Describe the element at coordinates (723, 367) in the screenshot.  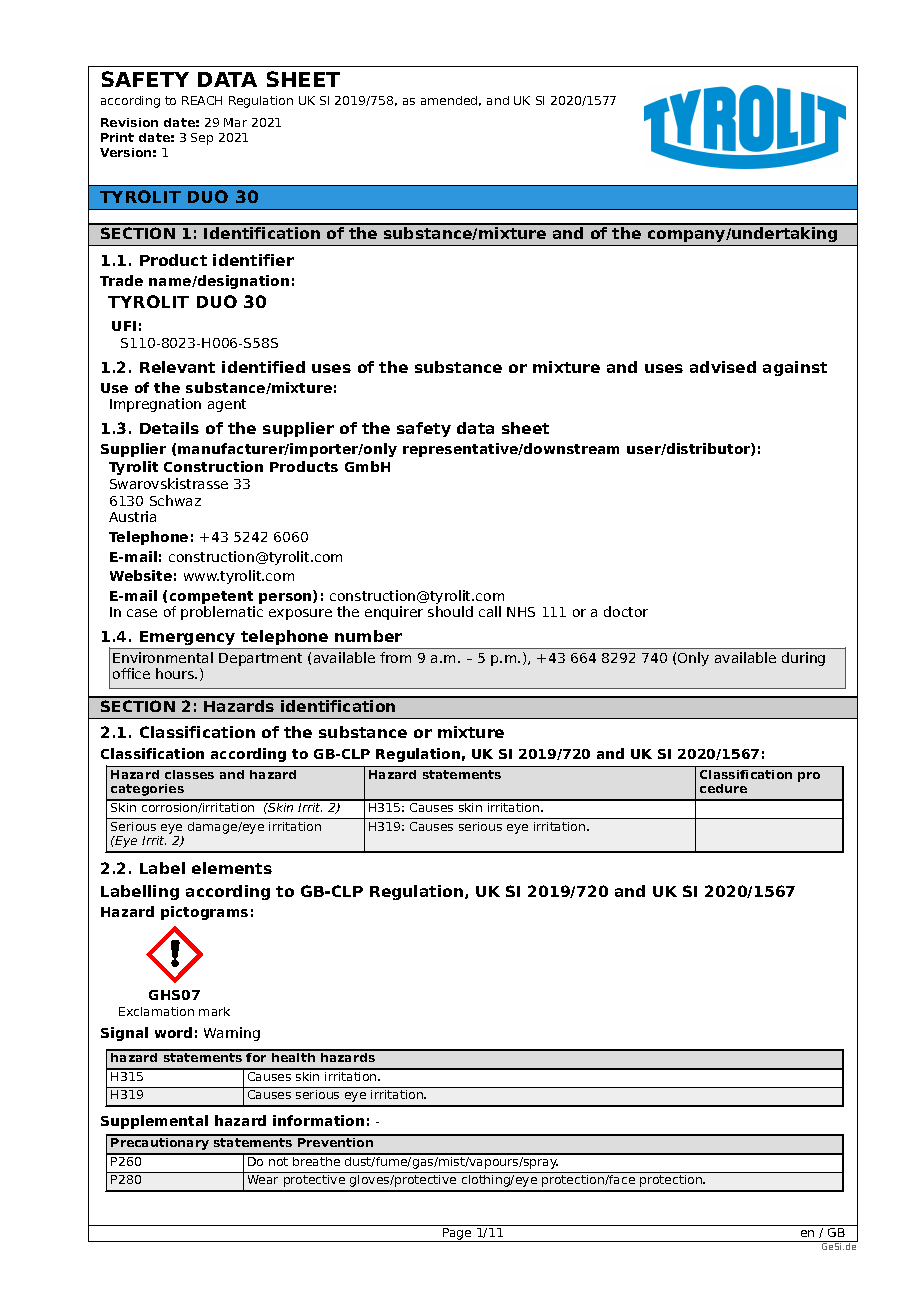
I see `advised` at that location.
